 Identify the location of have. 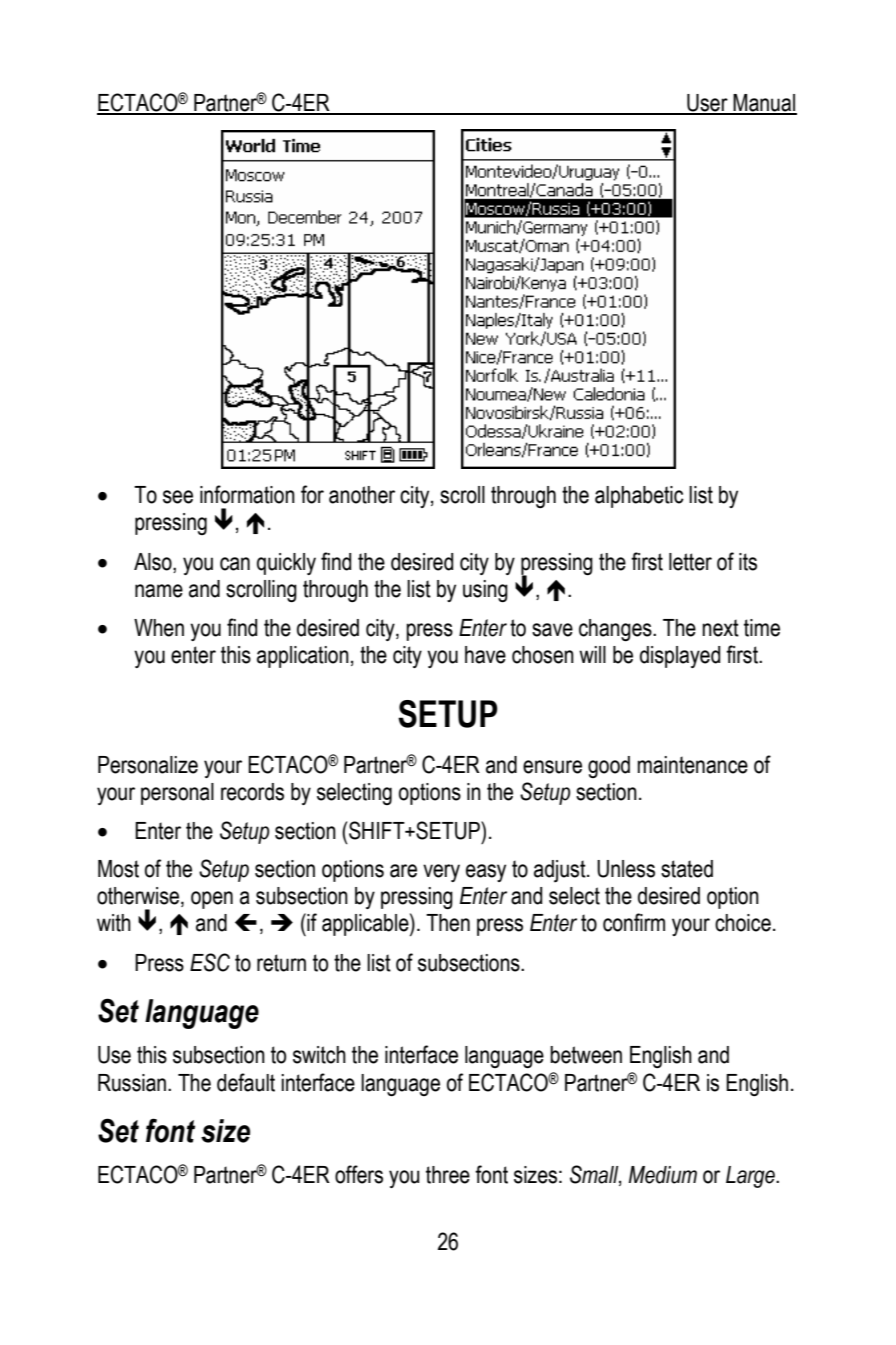
(485, 655).
